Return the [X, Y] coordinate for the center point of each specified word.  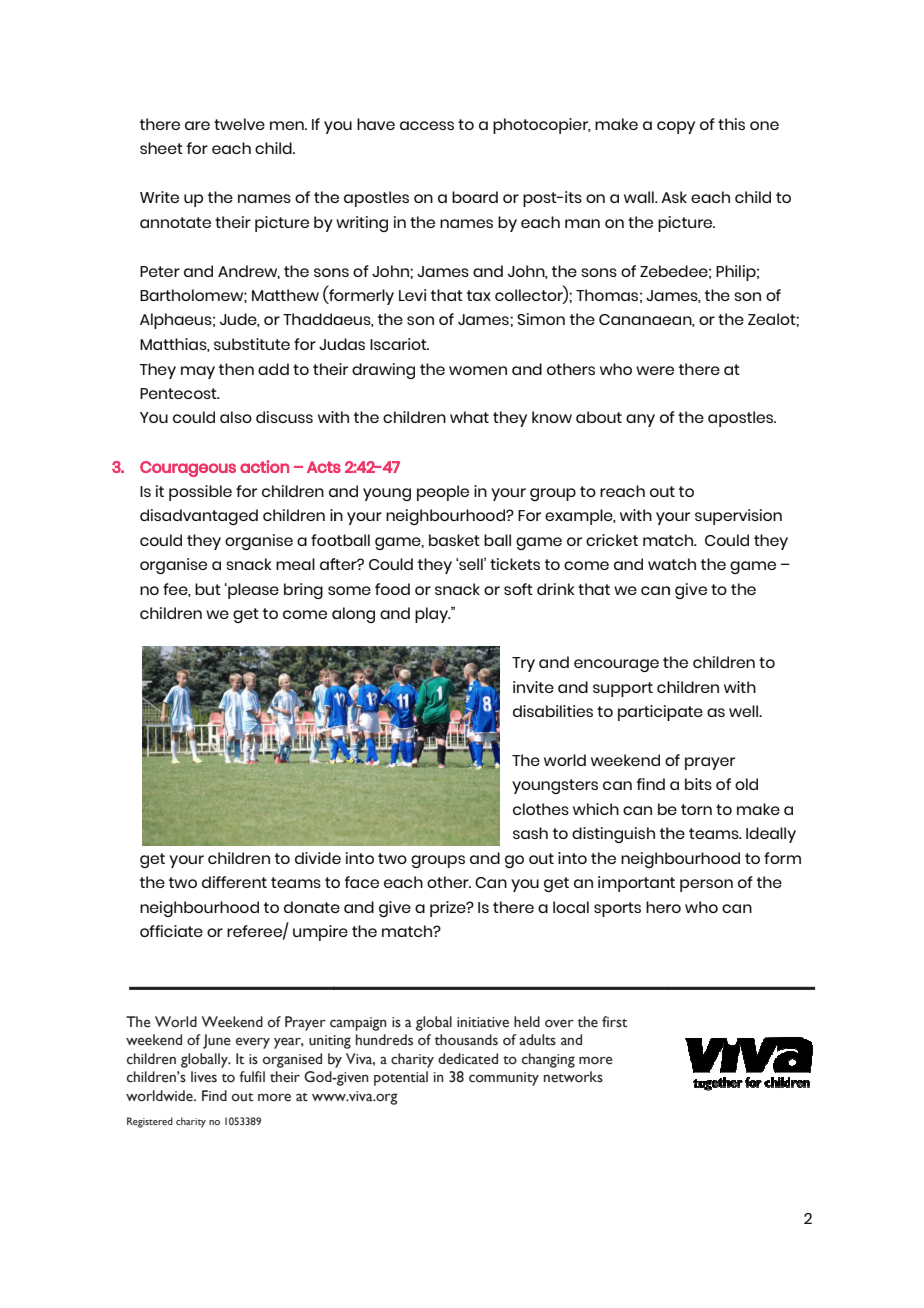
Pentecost [179, 393]
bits [698, 784]
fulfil [252, 1076]
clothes [541, 809]
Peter [160, 271]
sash [530, 833]
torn [696, 809]
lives [204, 1077]
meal [295, 564]
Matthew [285, 295]
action [264, 466]
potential [401, 1078]
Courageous [188, 469]
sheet [161, 148]
